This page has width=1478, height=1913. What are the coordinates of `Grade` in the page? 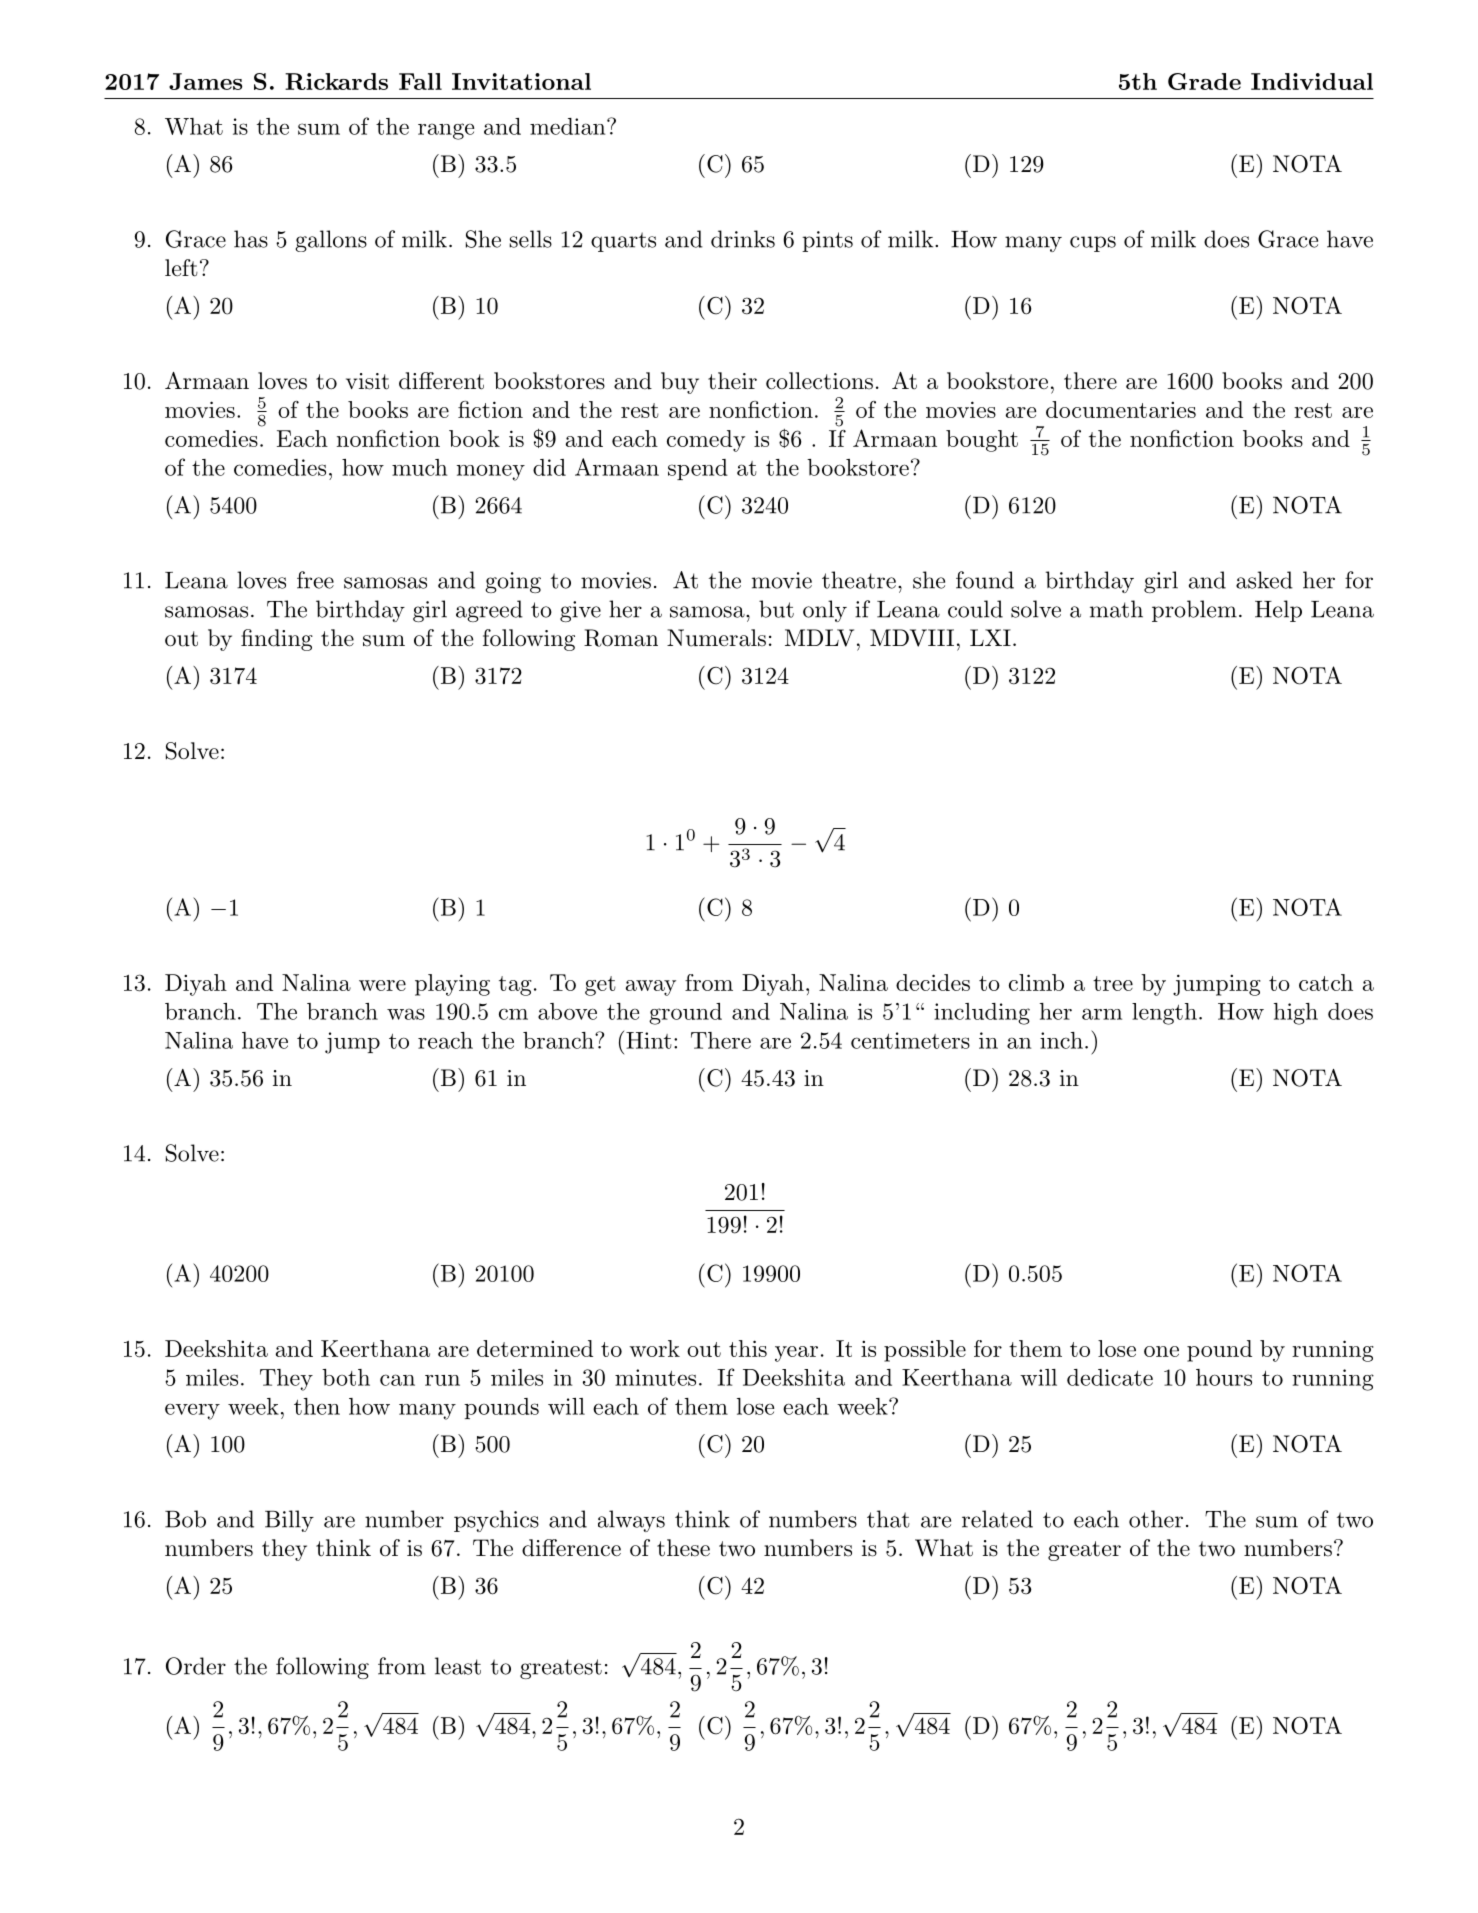 It's located at (1204, 81).
